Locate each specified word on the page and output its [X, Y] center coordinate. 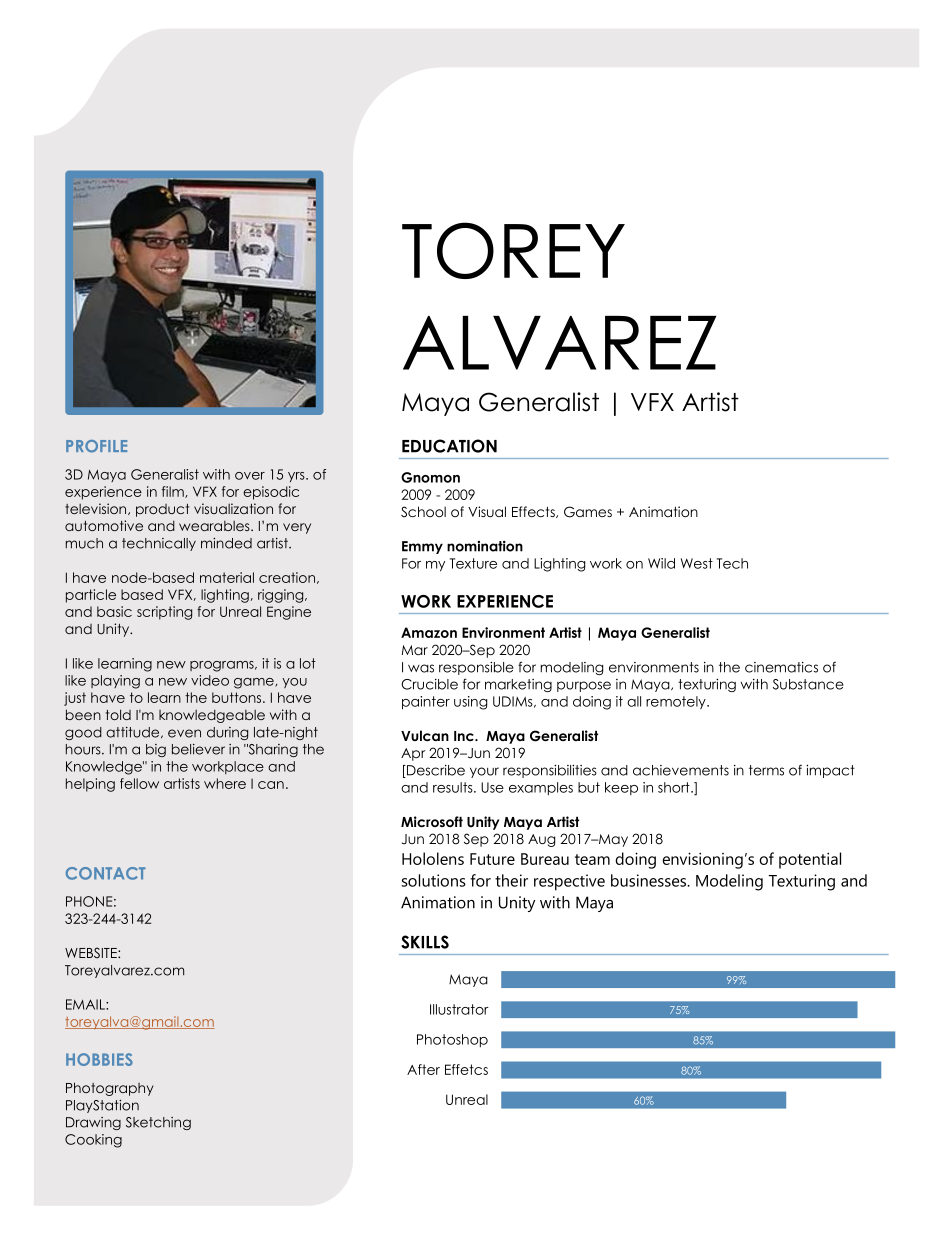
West [697, 563]
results [454, 787]
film [174, 492]
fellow [139, 783]
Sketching [158, 1123]
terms [766, 770]
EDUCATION [449, 446]
